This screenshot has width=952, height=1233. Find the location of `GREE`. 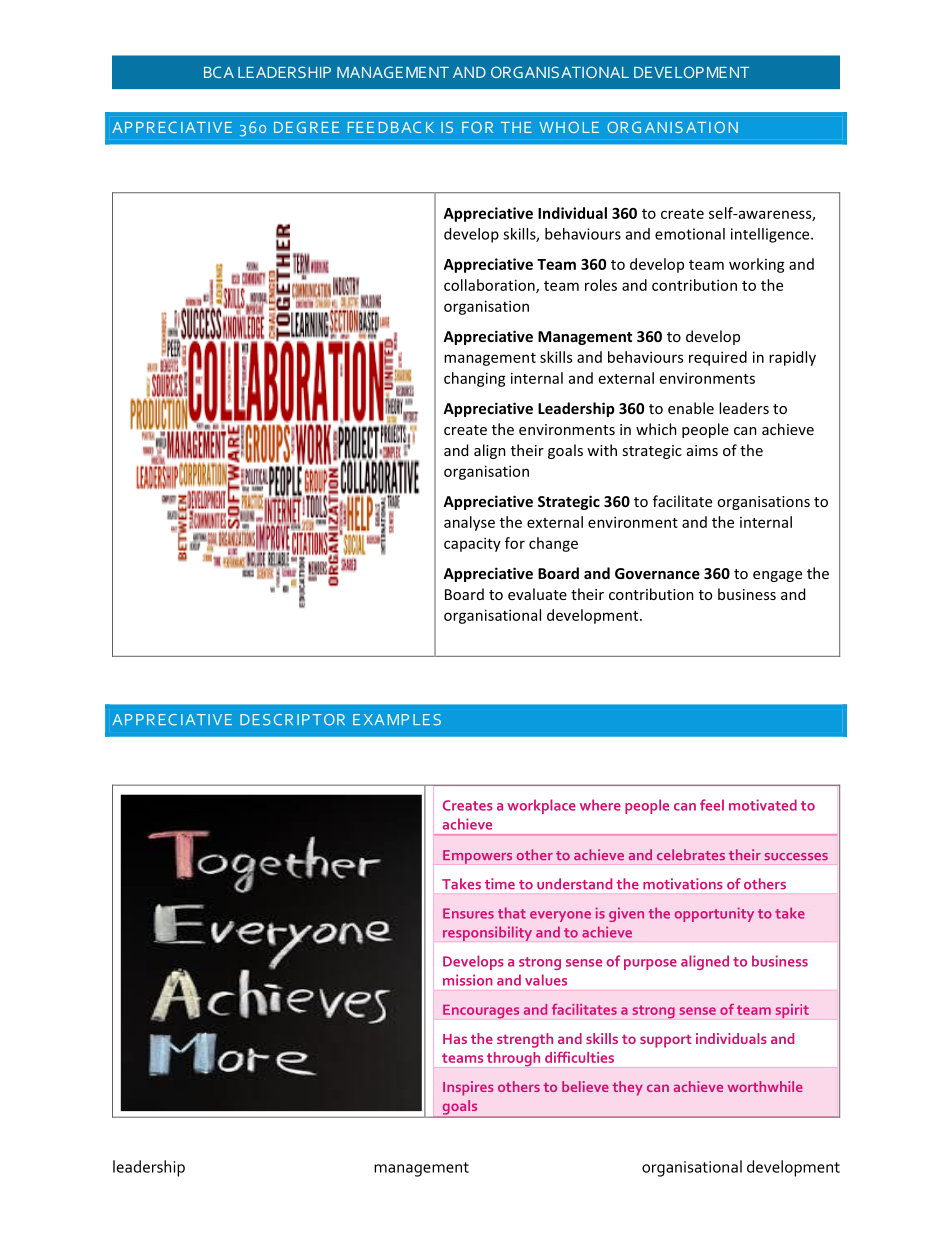

GREE is located at coordinates (318, 127).
